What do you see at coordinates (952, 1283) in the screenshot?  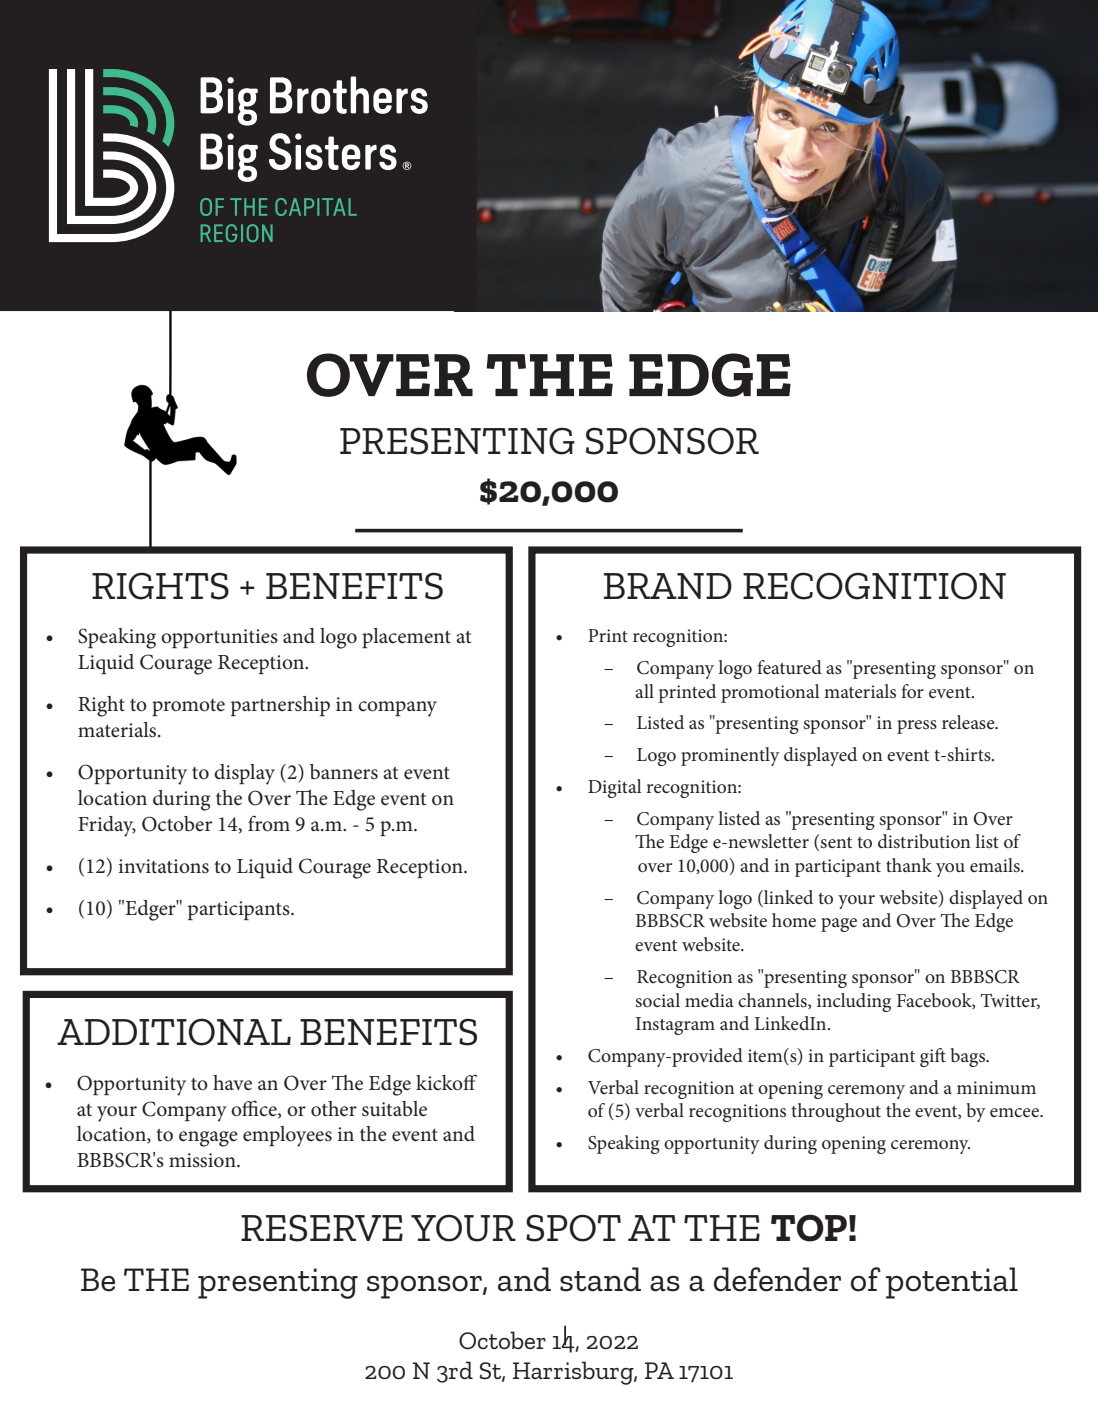 I see `potential` at bounding box center [952, 1283].
